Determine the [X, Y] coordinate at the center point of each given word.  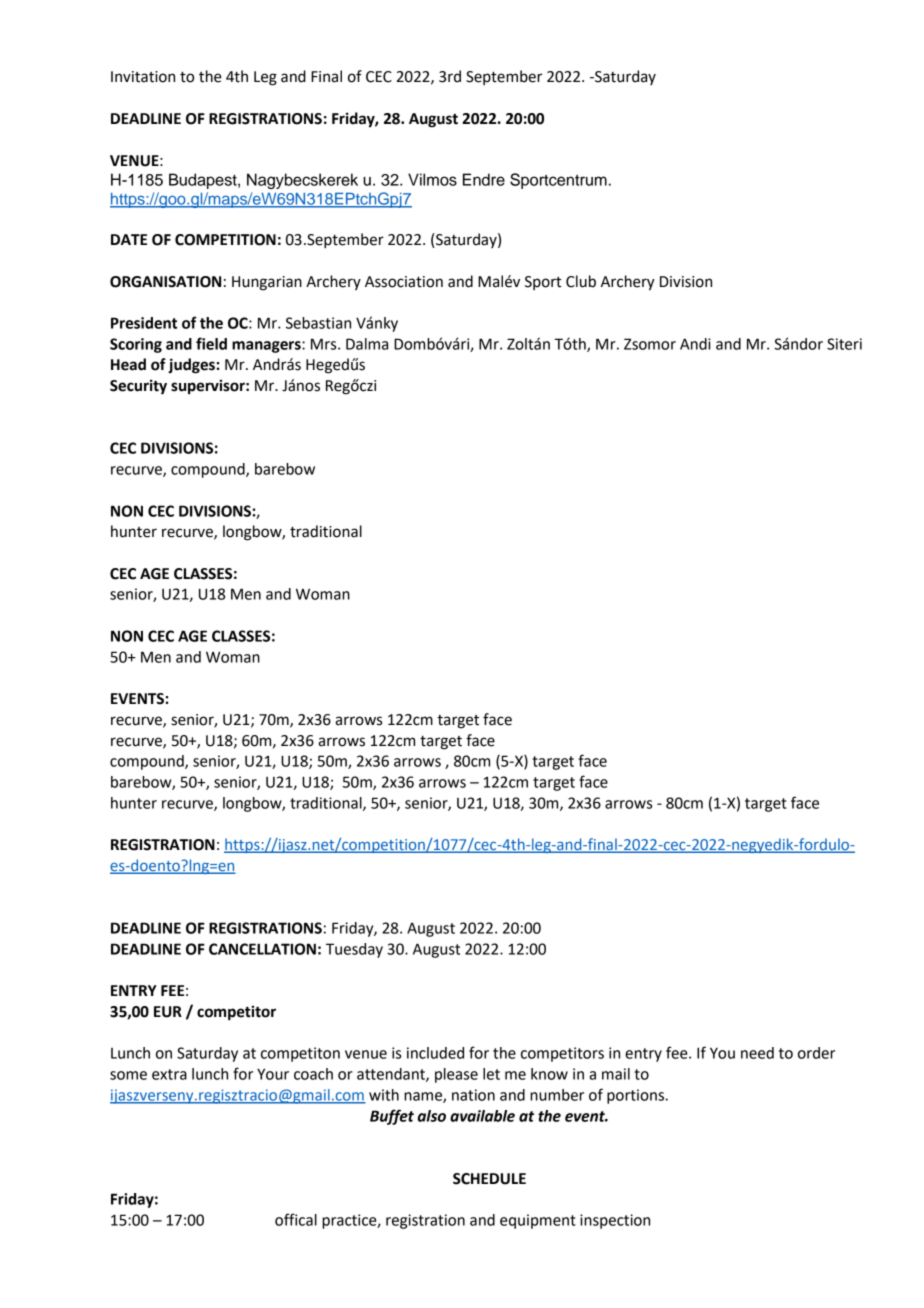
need [757, 1053]
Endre [484, 179]
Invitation [143, 77]
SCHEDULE [489, 1179]
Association [404, 282]
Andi [695, 344]
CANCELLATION [262, 949]
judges [191, 366]
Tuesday [354, 950]
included [435, 1053]
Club [581, 281]
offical [296, 1219]
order [816, 1053]
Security [138, 387]
